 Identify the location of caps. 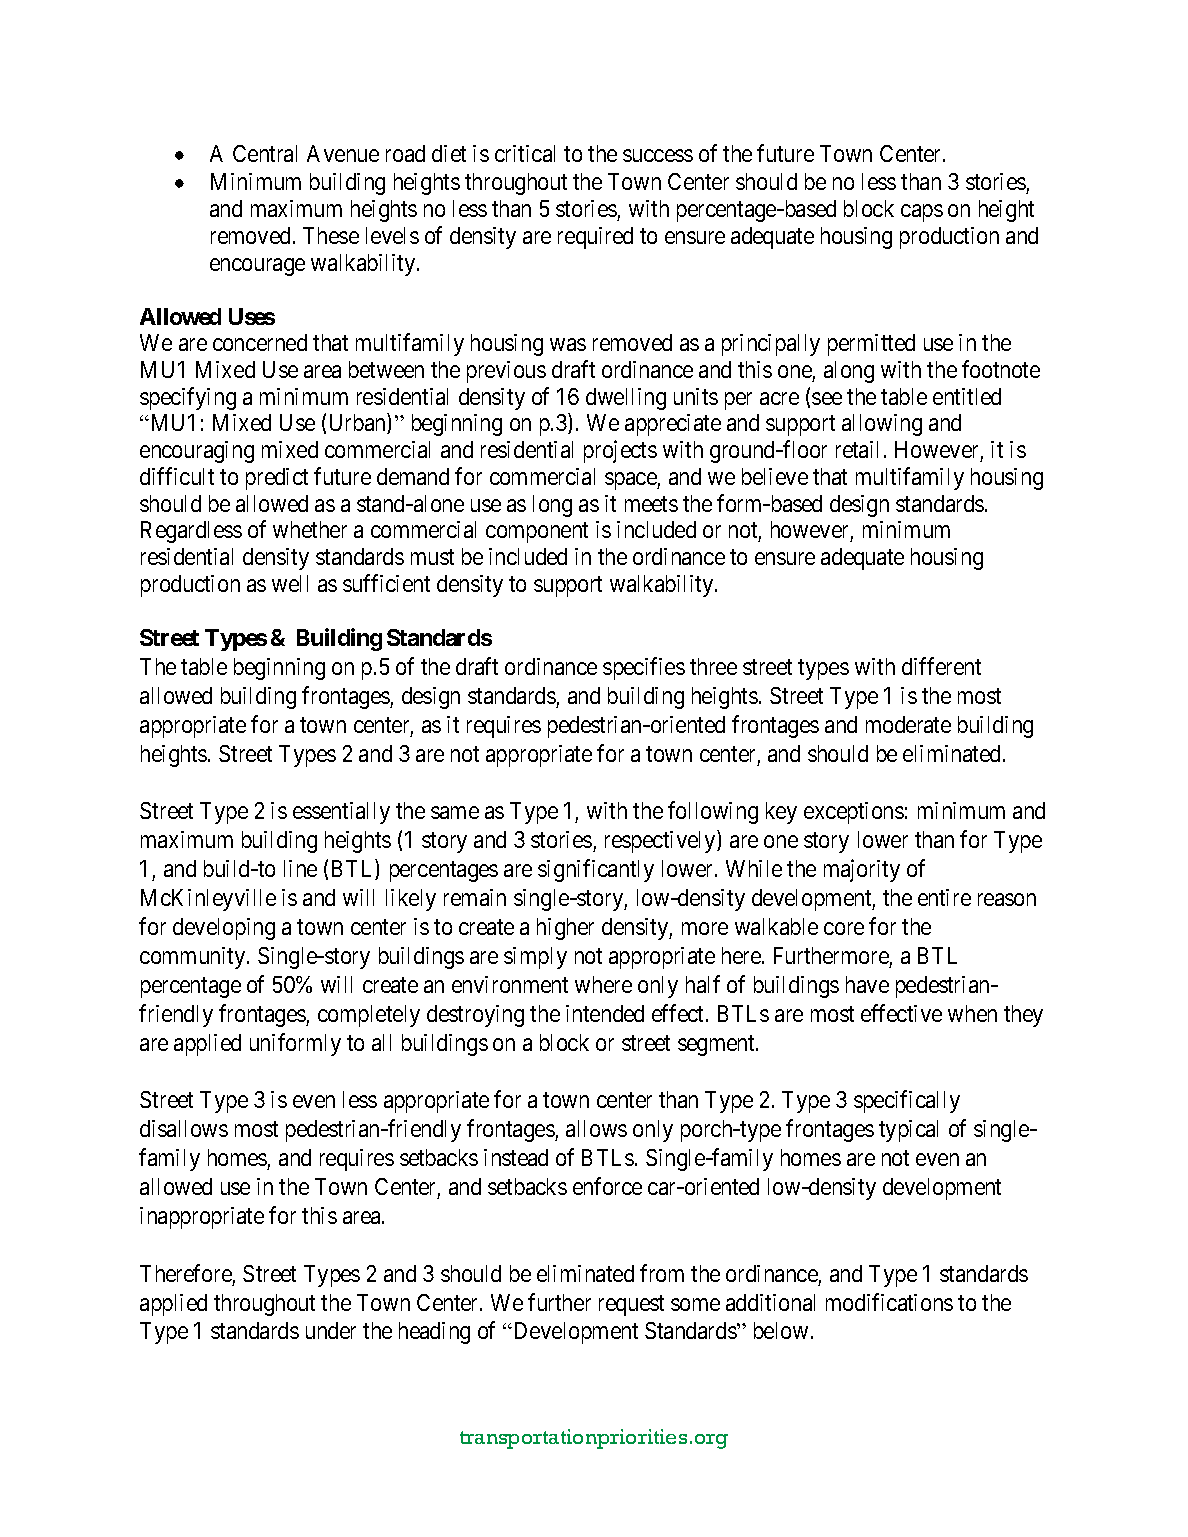
(922, 213).
